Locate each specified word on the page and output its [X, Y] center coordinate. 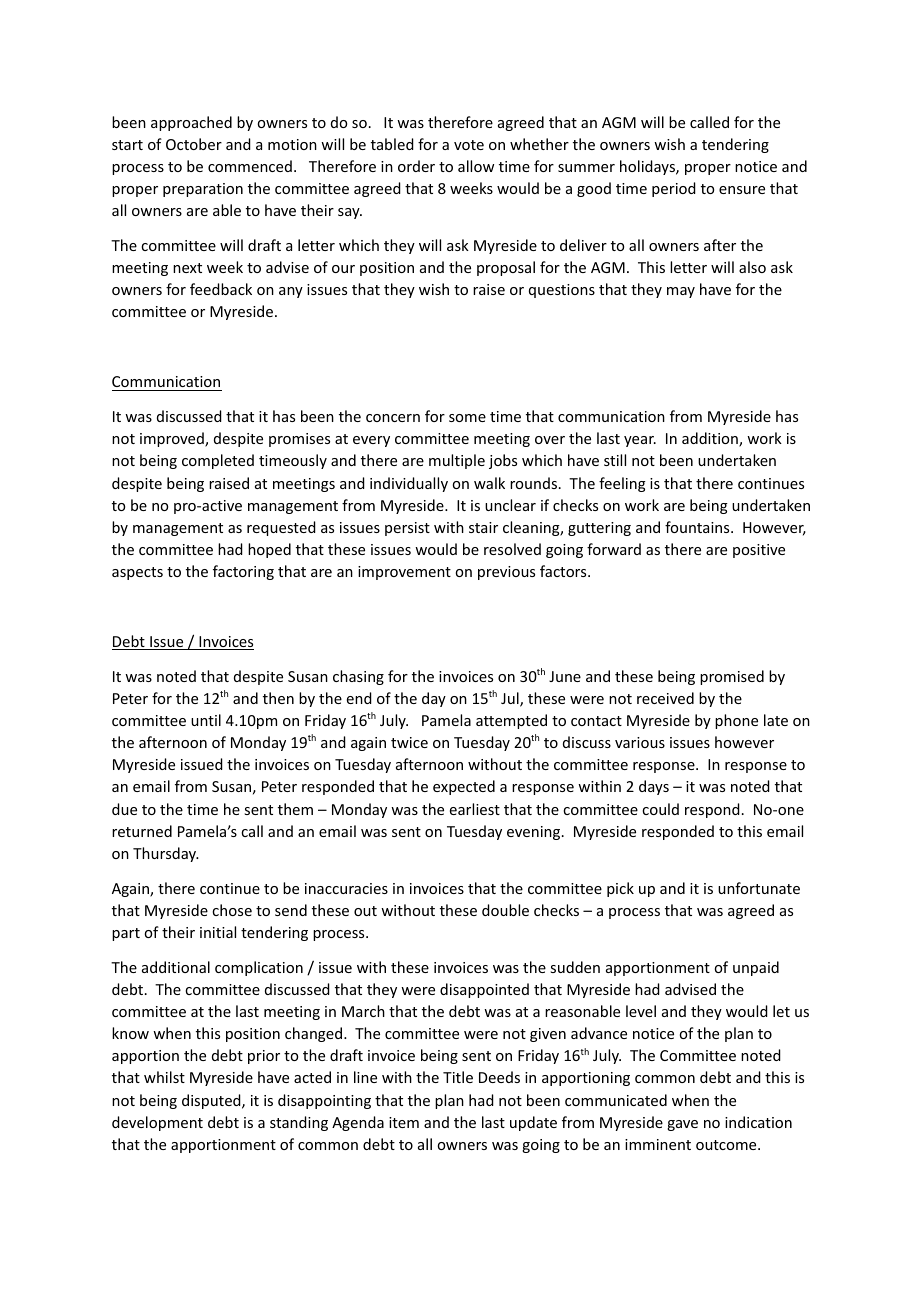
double [505, 910]
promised [732, 677]
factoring [243, 572]
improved [173, 439]
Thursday [166, 854]
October [194, 144]
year [640, 441]
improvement [404, 573]
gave [682, 1125]
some [467, 418]
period [674, 189]
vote [469, 145]
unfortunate [759, 888]
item [404, 1122]
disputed [212, 1101]
